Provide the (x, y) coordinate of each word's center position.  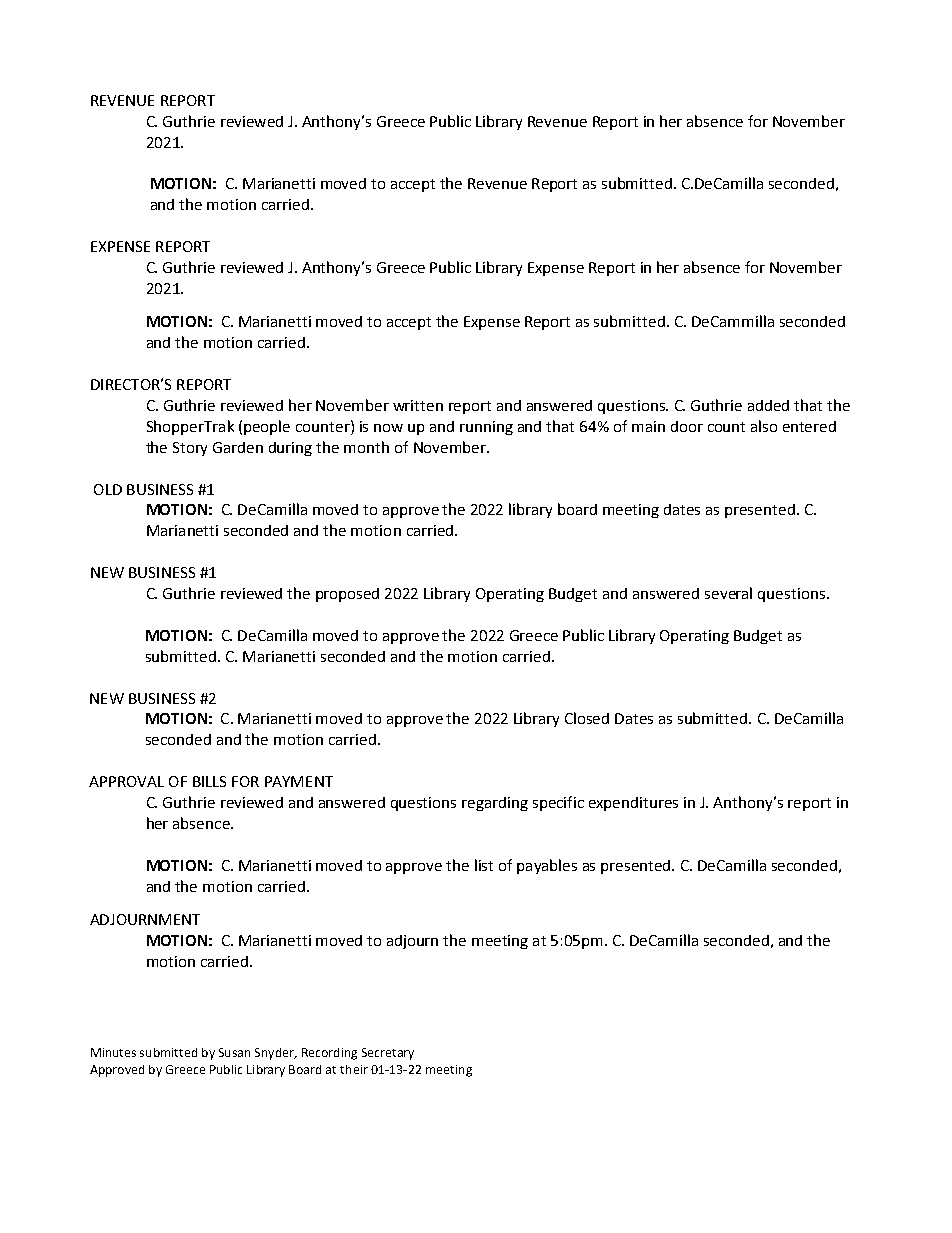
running (486, 428)
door (687, 426)
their (354, 1069)
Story (190, 449)
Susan (234, 1052)
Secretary (388, 1054)
